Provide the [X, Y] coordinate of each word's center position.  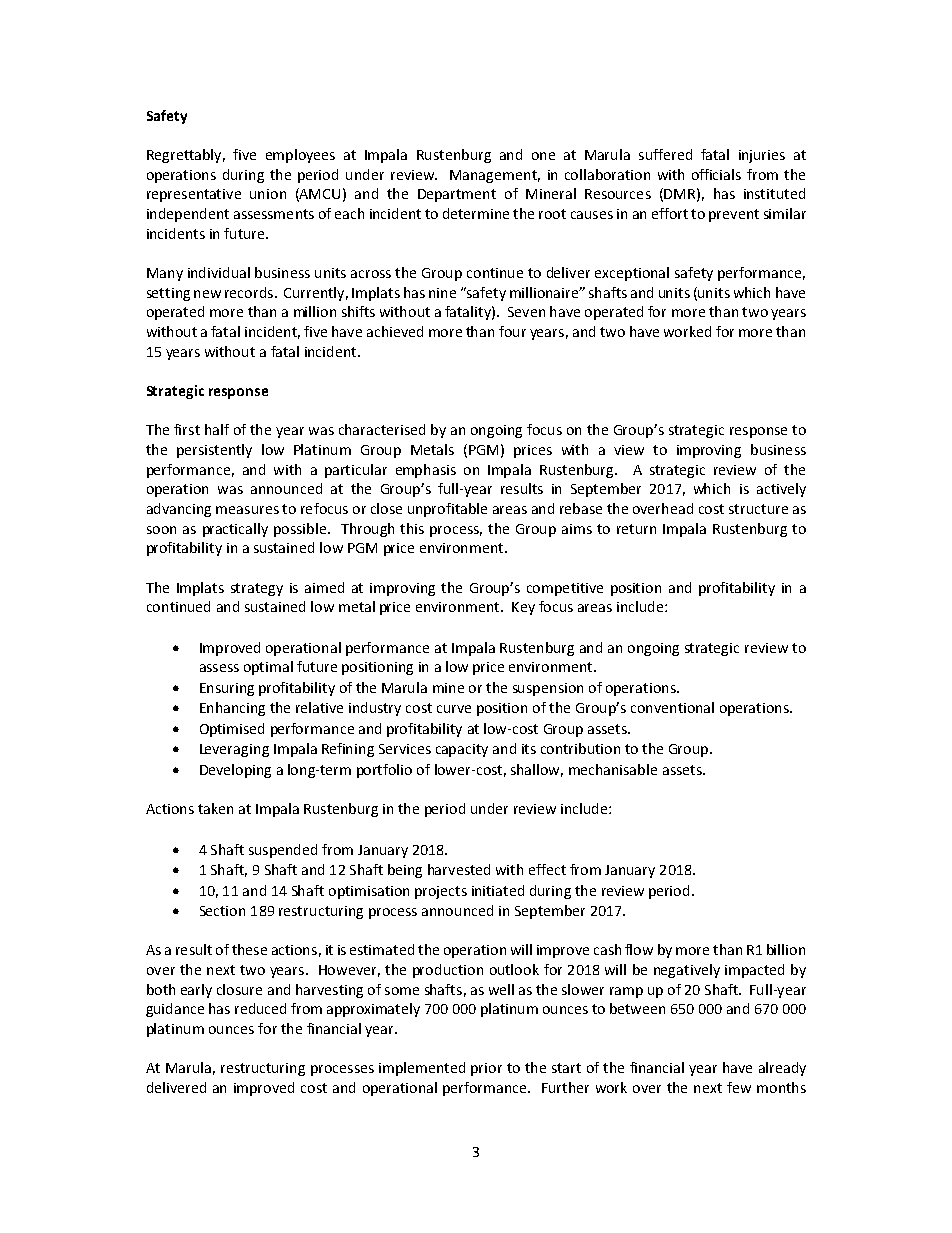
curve [454, 709]
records [250, 292]
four [512, 331]
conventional [672, 707]
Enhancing [232, 709]
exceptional [632, 274]
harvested [459, 869]
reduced [260, 1008]
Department [457, 195]
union [268, 194]
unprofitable [447, 510]
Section [222, 911]
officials [716, 174]
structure [758, 509]
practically [235, 530]
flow [639, 949]
